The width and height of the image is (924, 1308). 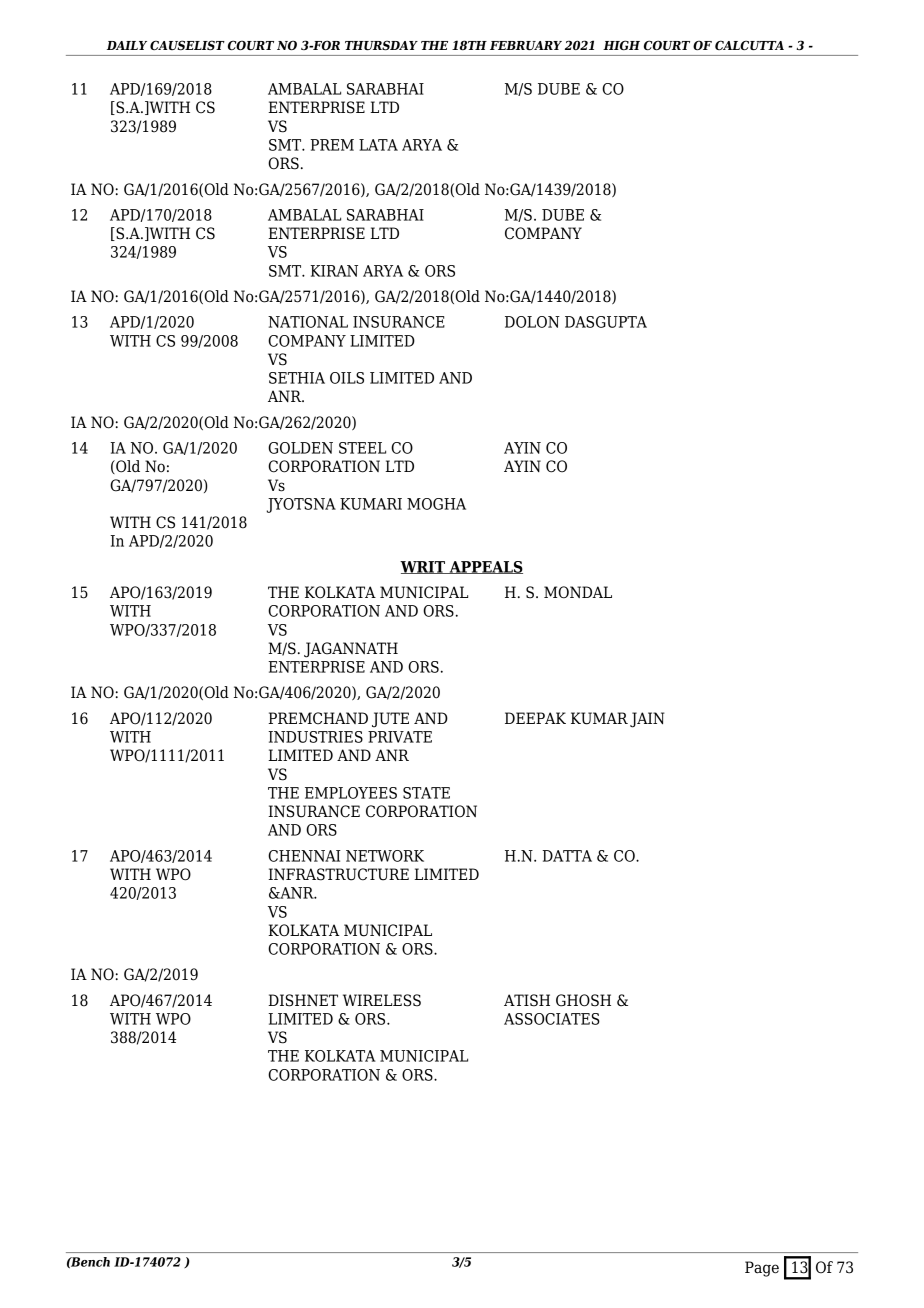 What do you see at coordinates (381, 45) in the image?
I see `THURSDAY` at bounding box center [381, 45].
